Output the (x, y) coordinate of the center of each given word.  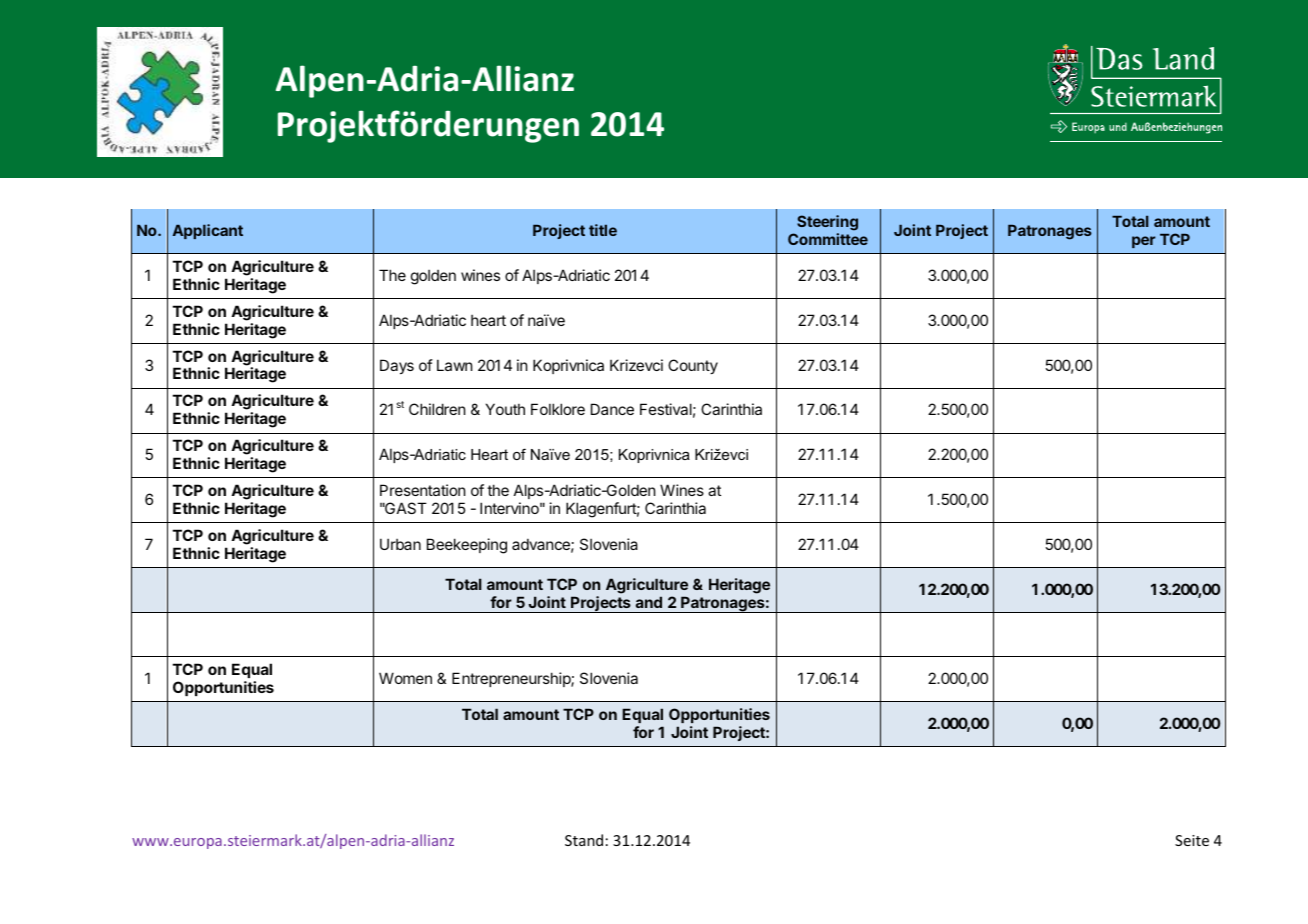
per (1144, 242)
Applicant (208, 231)
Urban (400, 544)
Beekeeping (467, 546)
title (603, 230)
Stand (584, 840)
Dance (612, 409)
